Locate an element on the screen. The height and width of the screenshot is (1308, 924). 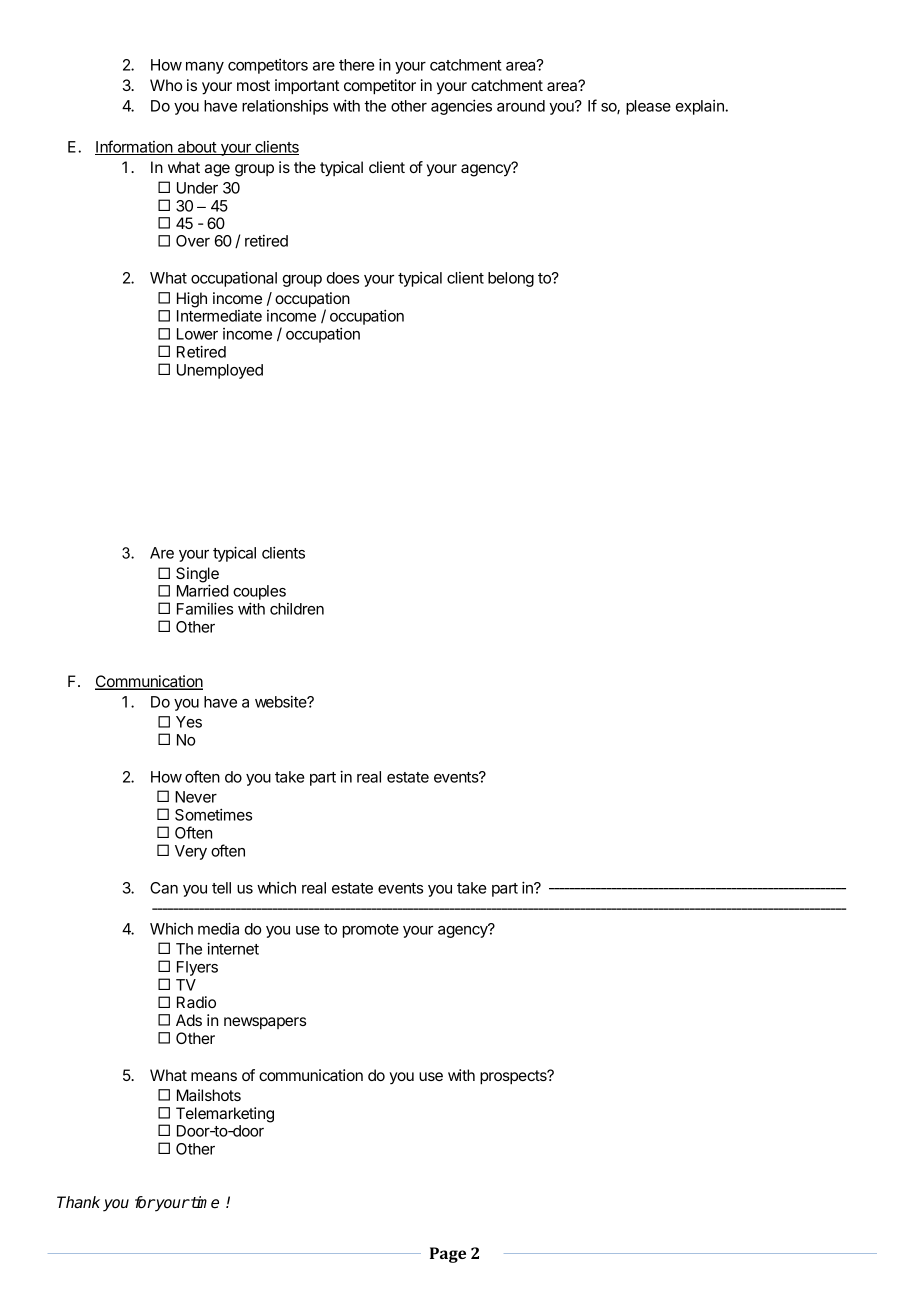
please is located at coordinates (648, 107).
